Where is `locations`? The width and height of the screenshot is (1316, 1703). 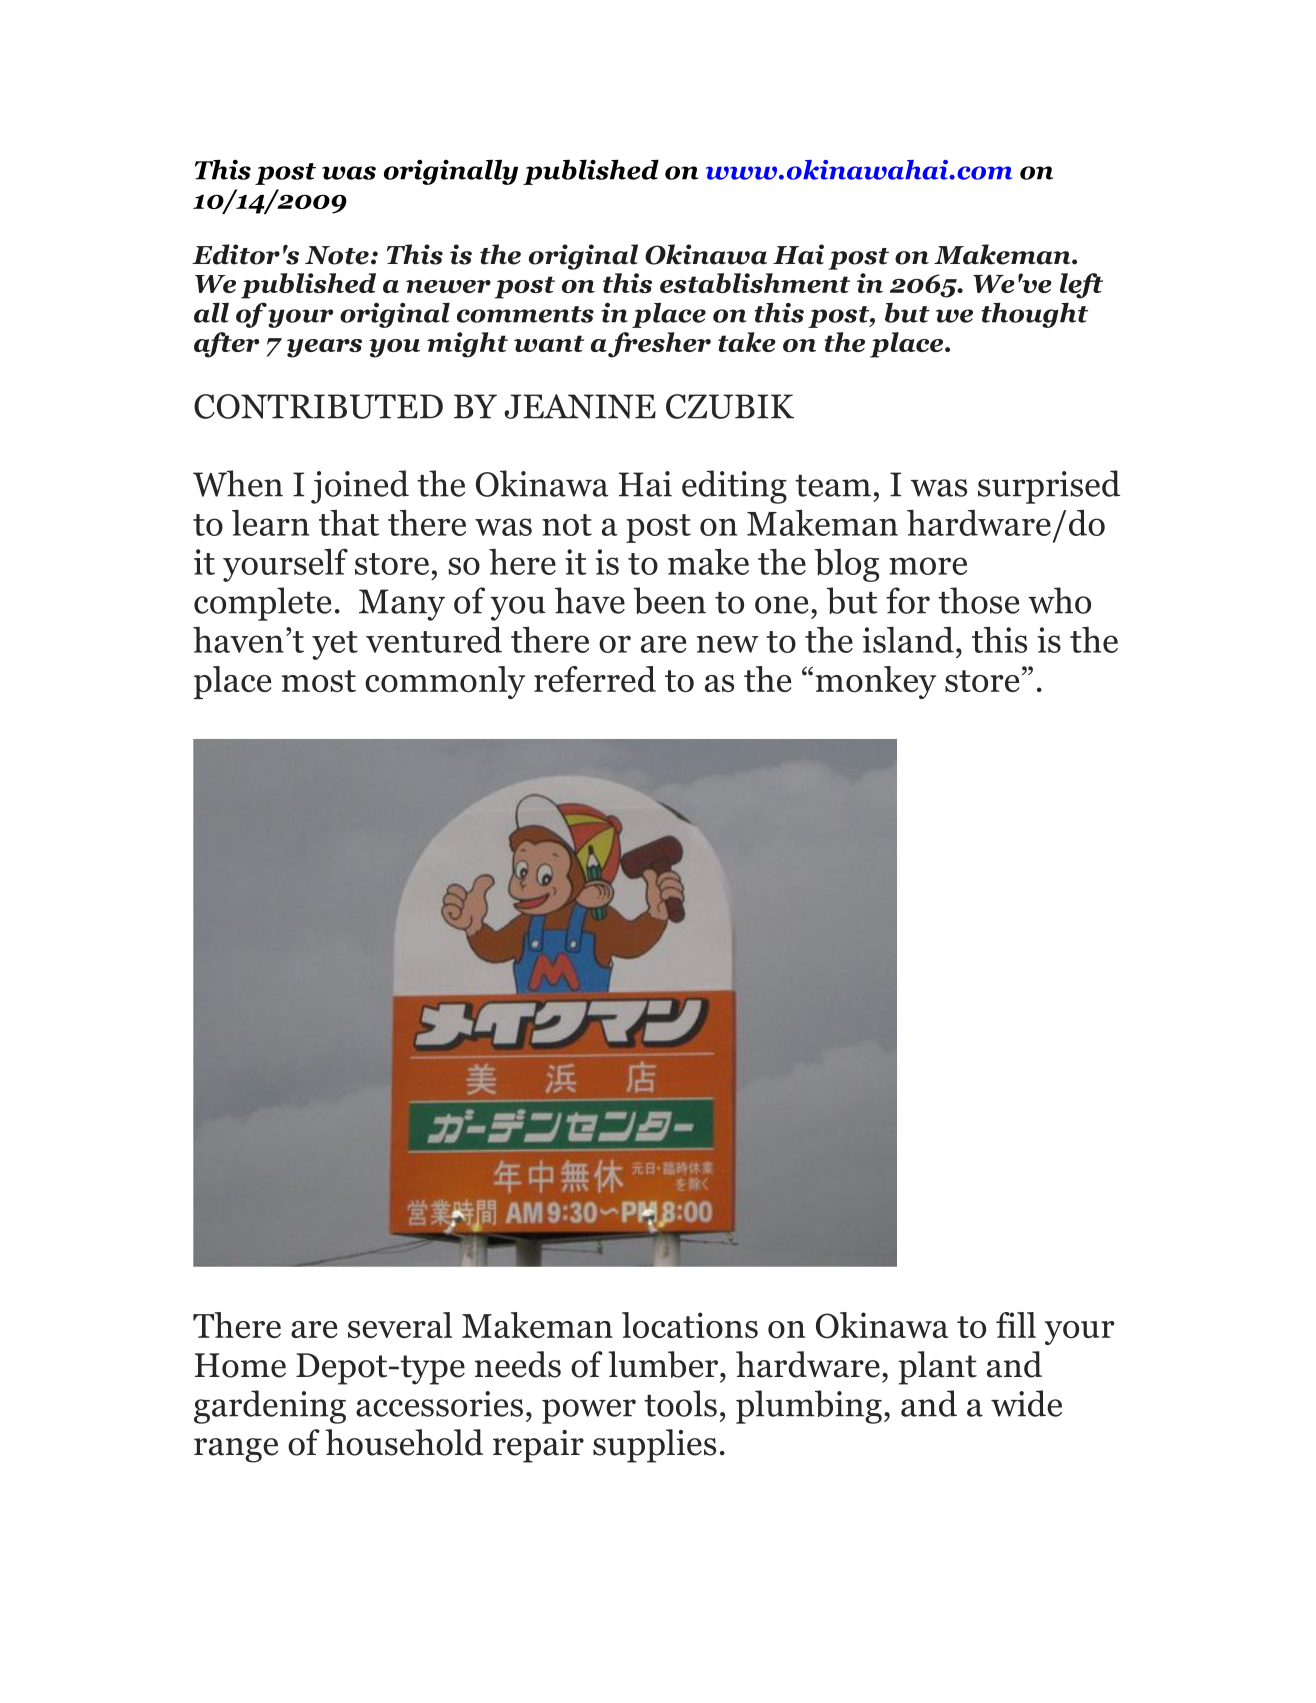 locations is located at coordinates (690, 1325).
